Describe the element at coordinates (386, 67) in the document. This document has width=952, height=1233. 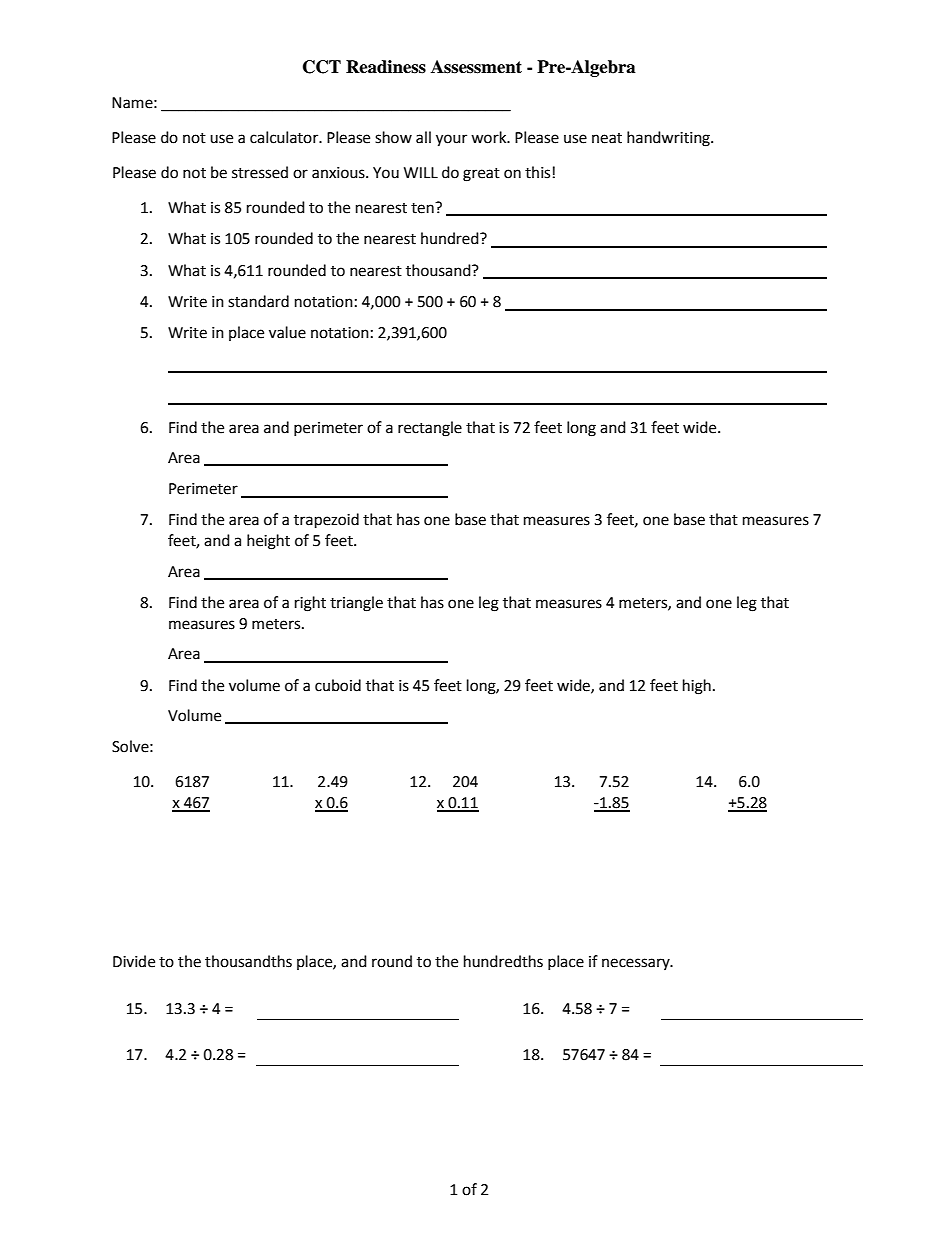
I see `Readiness` at that location.
